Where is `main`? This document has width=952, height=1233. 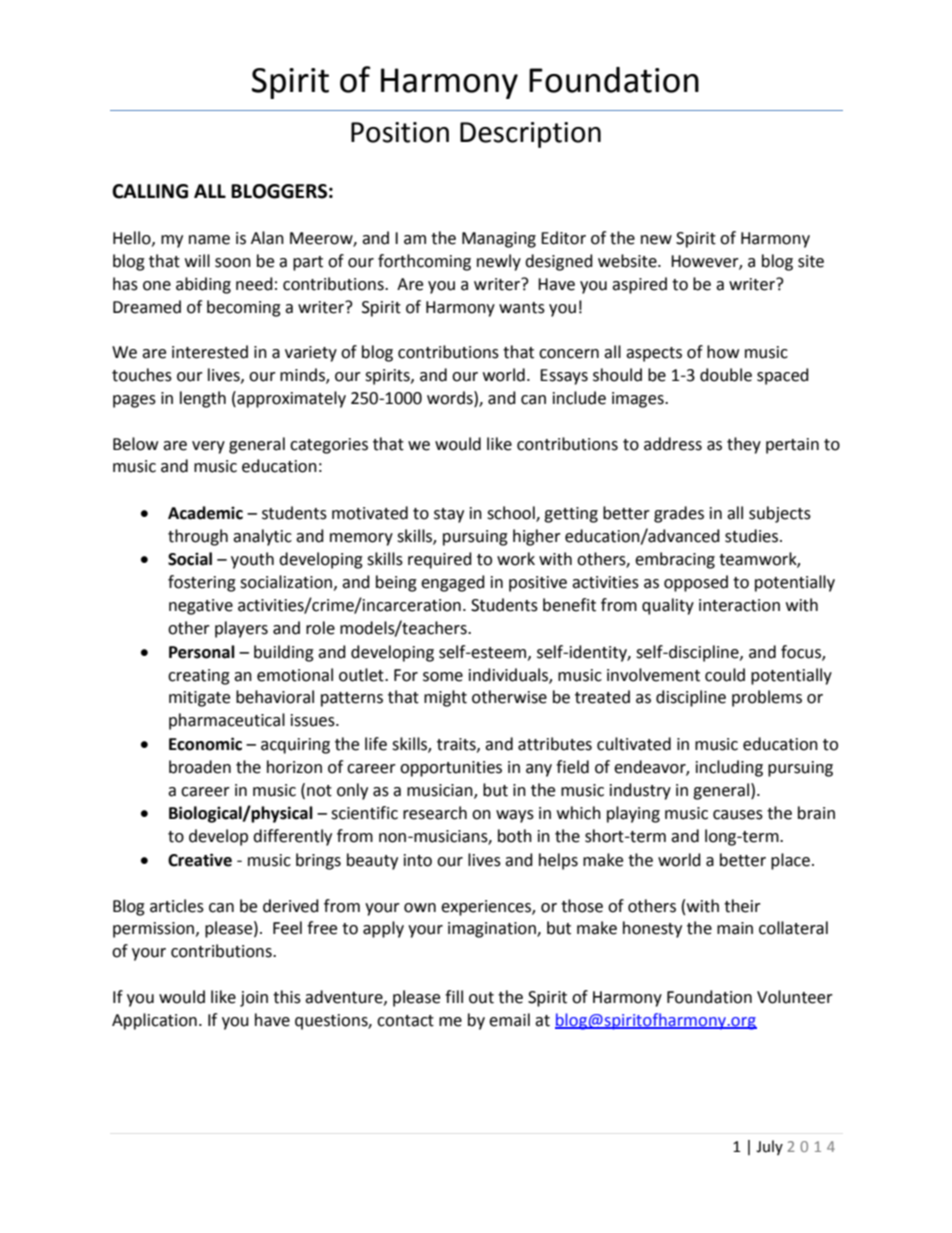 main is located at coordinates (735, 928).
